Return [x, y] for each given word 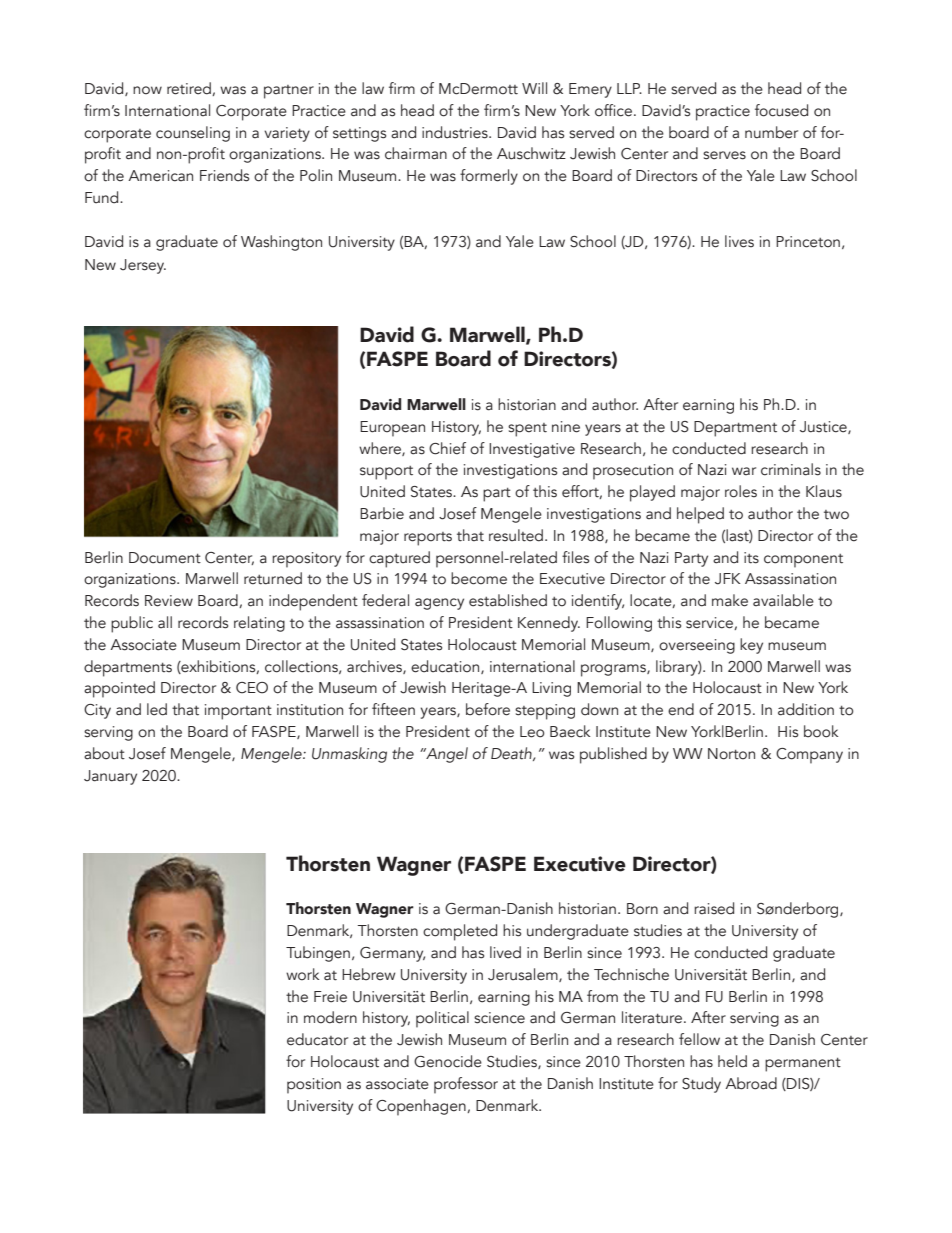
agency [439, 604]
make [730, 600]
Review [169, 601]
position [314, 1086]
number [771, 132]
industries [456, 132]
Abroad [751, 1083]
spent [527, 430]
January [110, 777]
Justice [824, 427]
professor [466, 1085]
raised [714, 908]
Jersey [143, 266]
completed [460, 932]
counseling [193, 134]
